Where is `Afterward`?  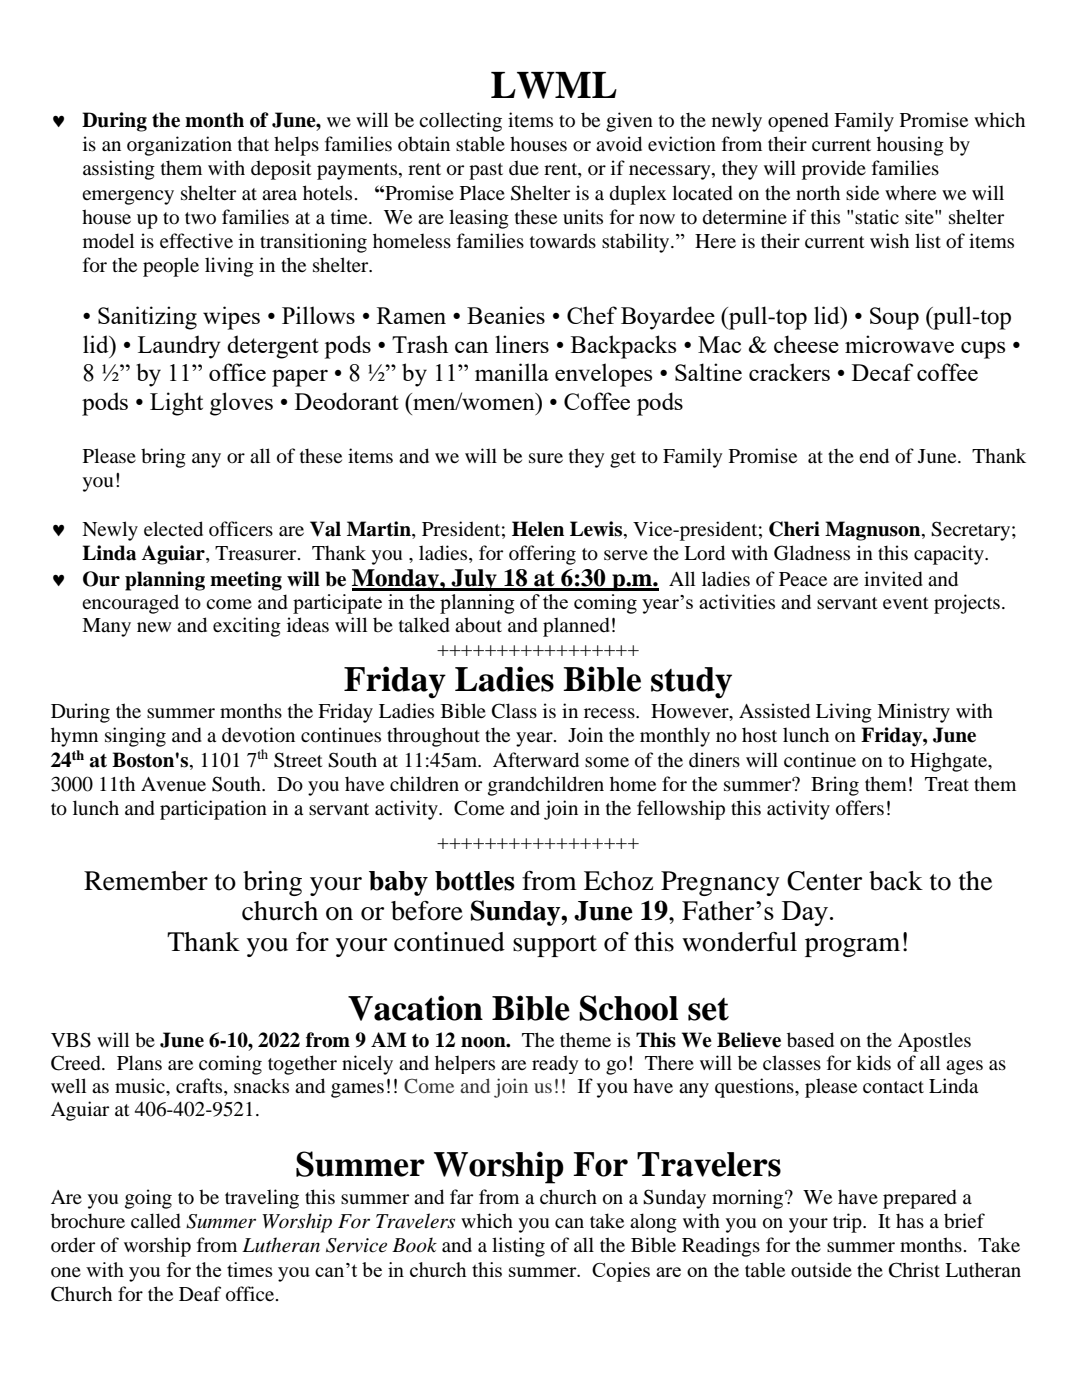 Afterward is located at coordinates (536, 760).
